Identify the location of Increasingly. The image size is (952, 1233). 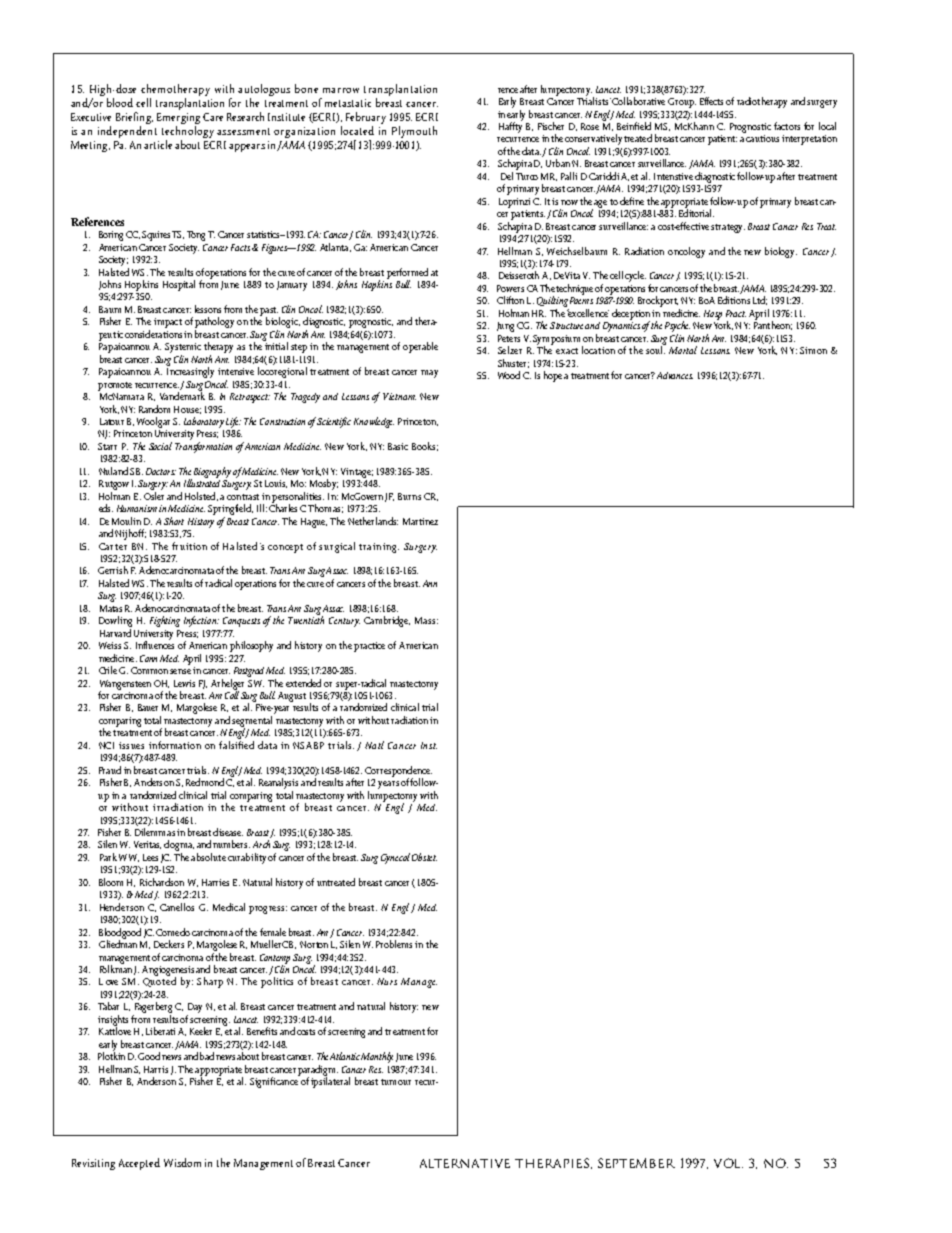
(190, 371).
